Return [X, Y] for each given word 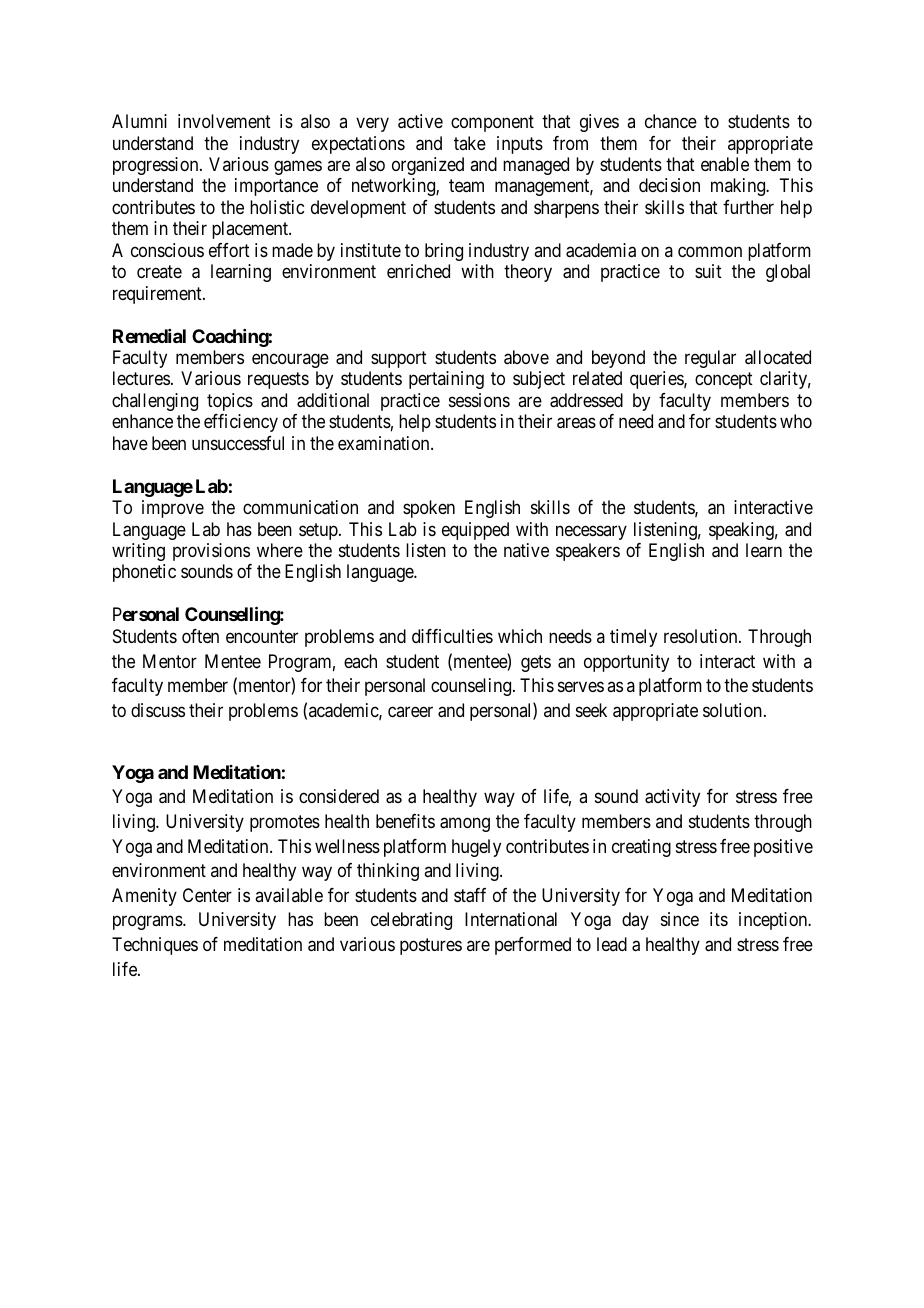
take [470, 143]
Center [207, 895]
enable [725, 164]
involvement [224, 121]
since [680, 919]
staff [470, 895]
